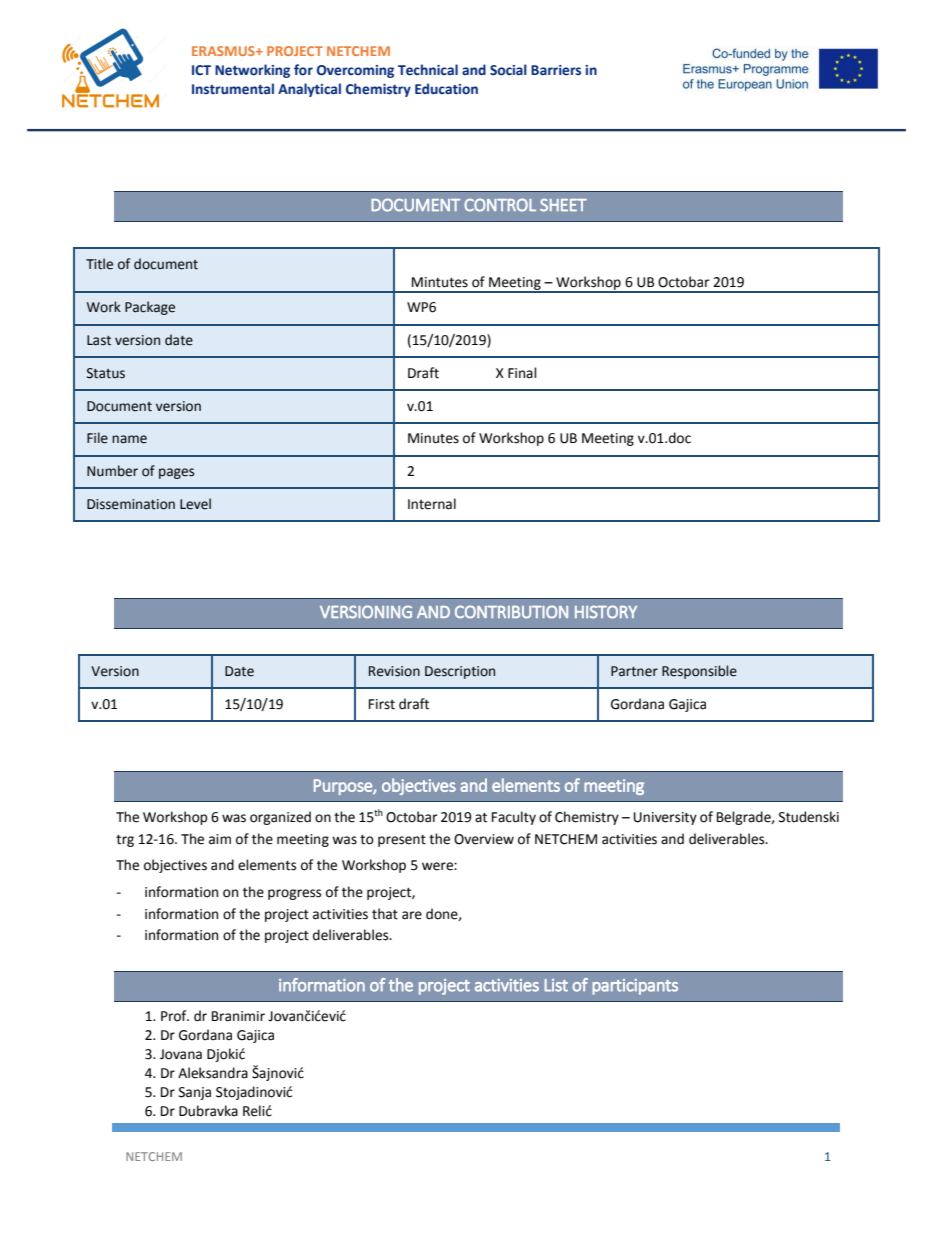 Image resolution: width=952 pixels, height=1233 pixels. What do you see at coordinates (201, 70) in the page?
I see `ICT` at bounding box center [201, 70].
